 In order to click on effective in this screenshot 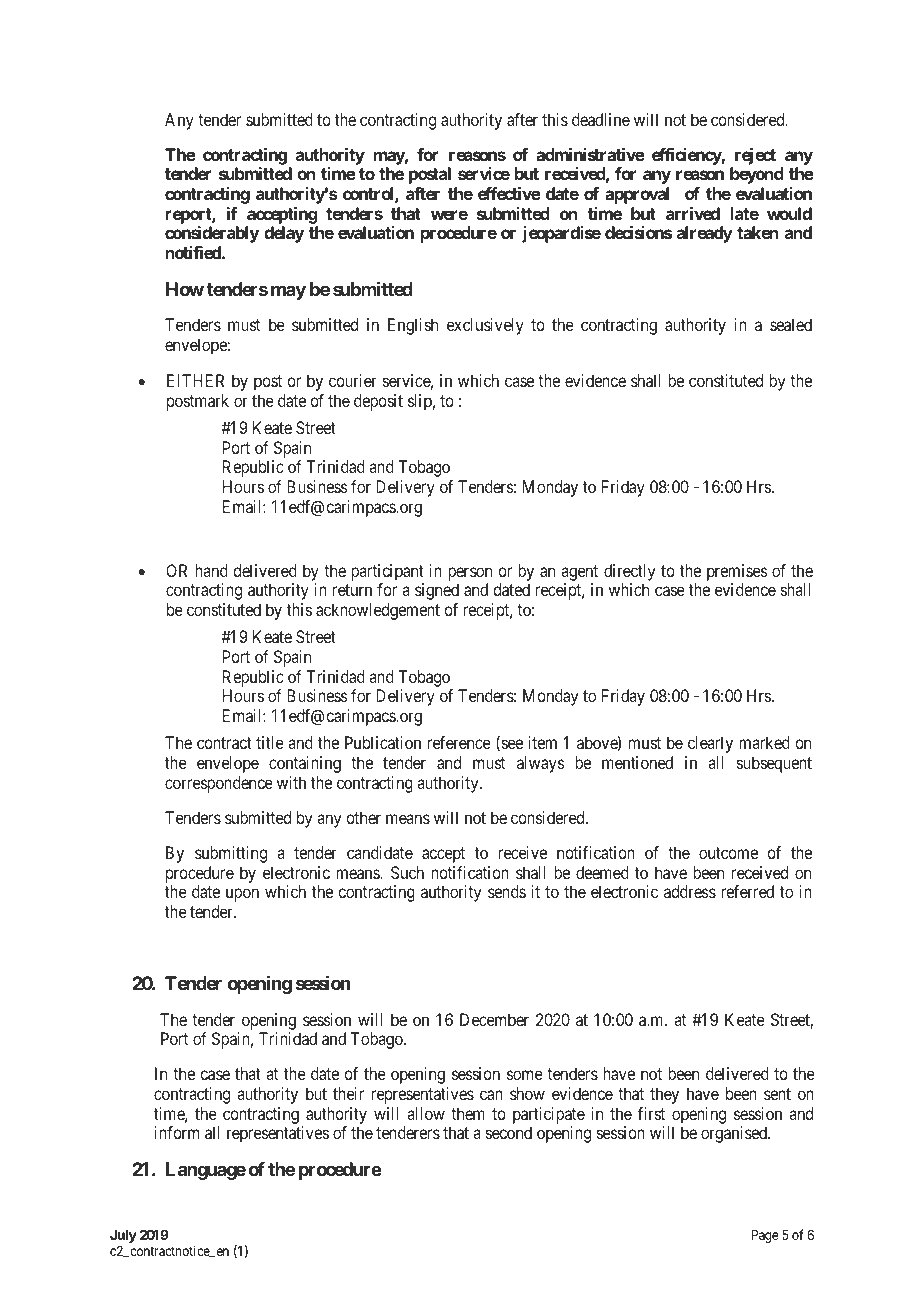, I will do `click(509, 193)`.
